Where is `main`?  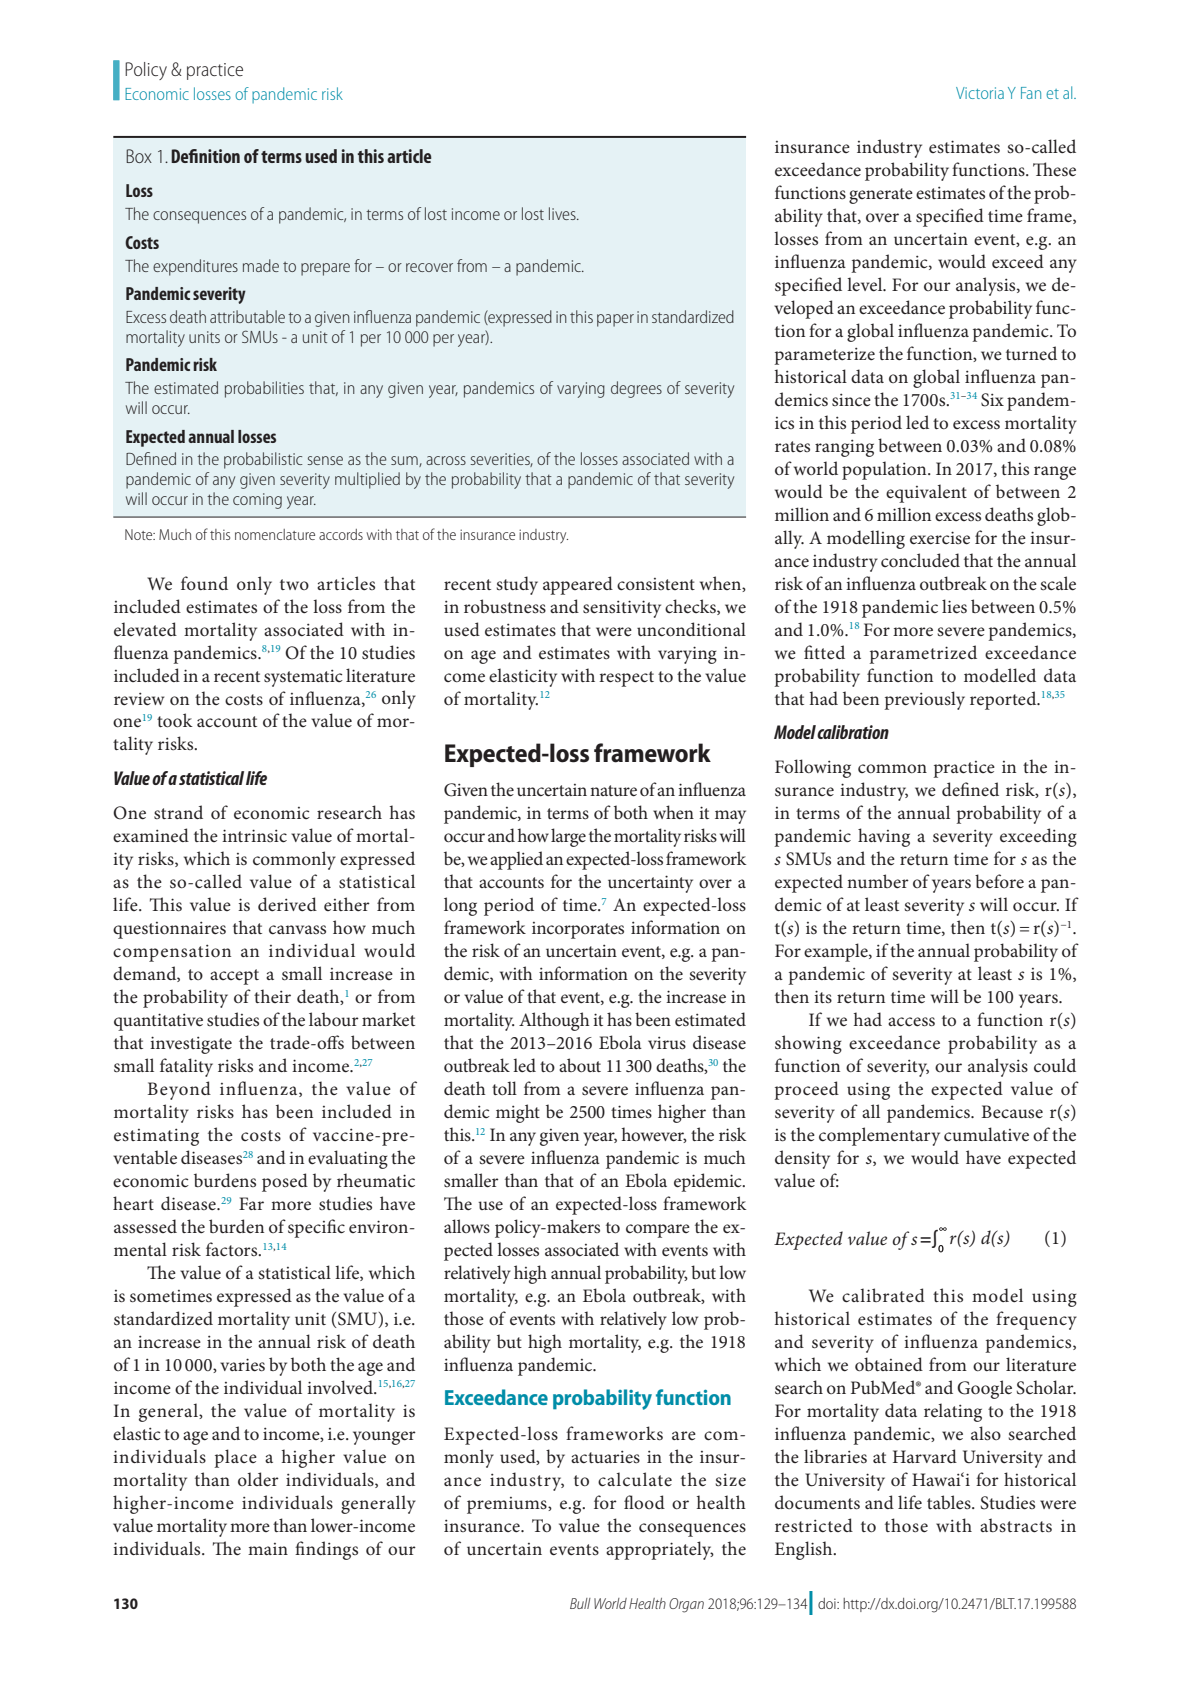 main is located at coordinates (268, 1549).
